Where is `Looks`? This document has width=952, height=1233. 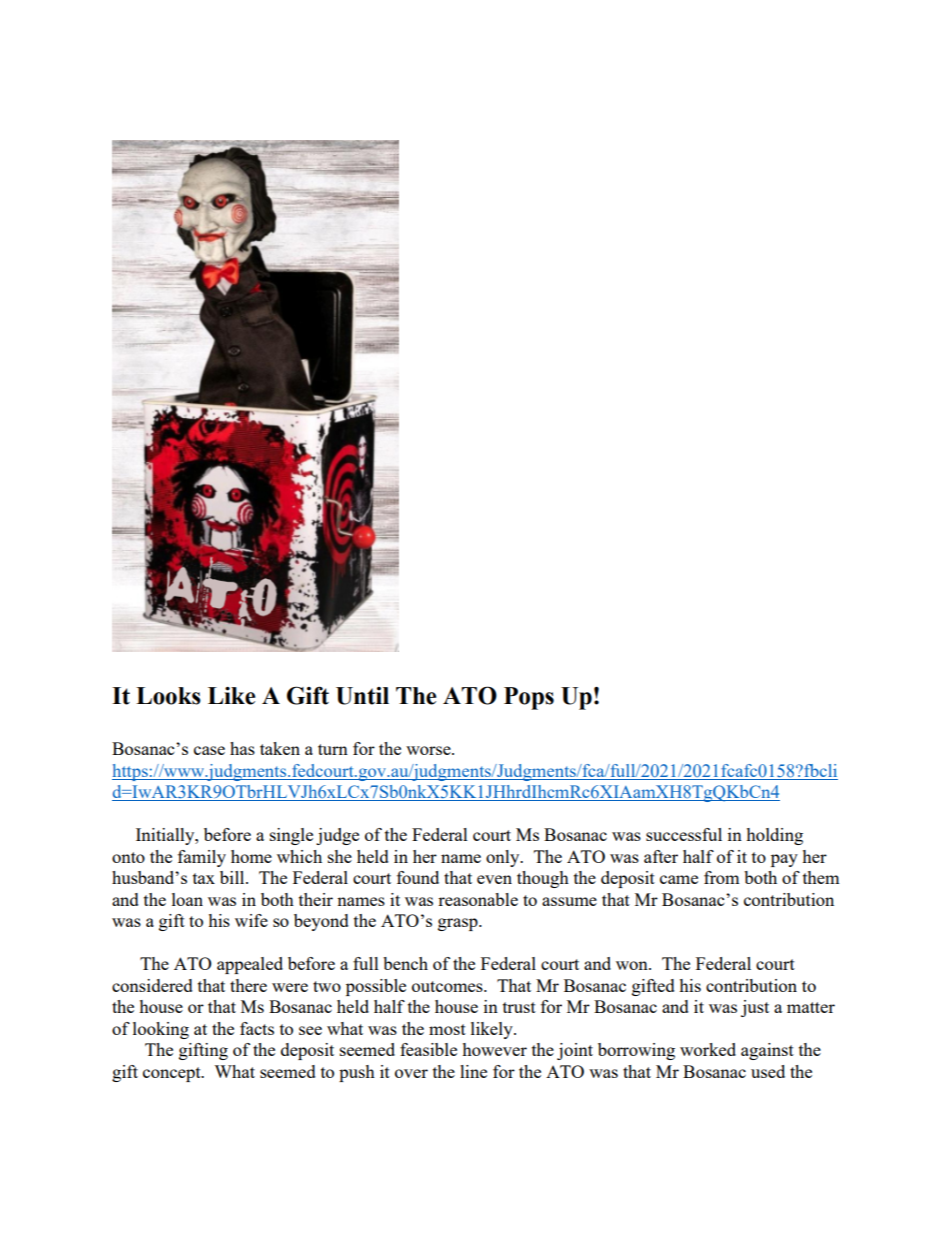
Looks is located at coordinates (168, 696).
